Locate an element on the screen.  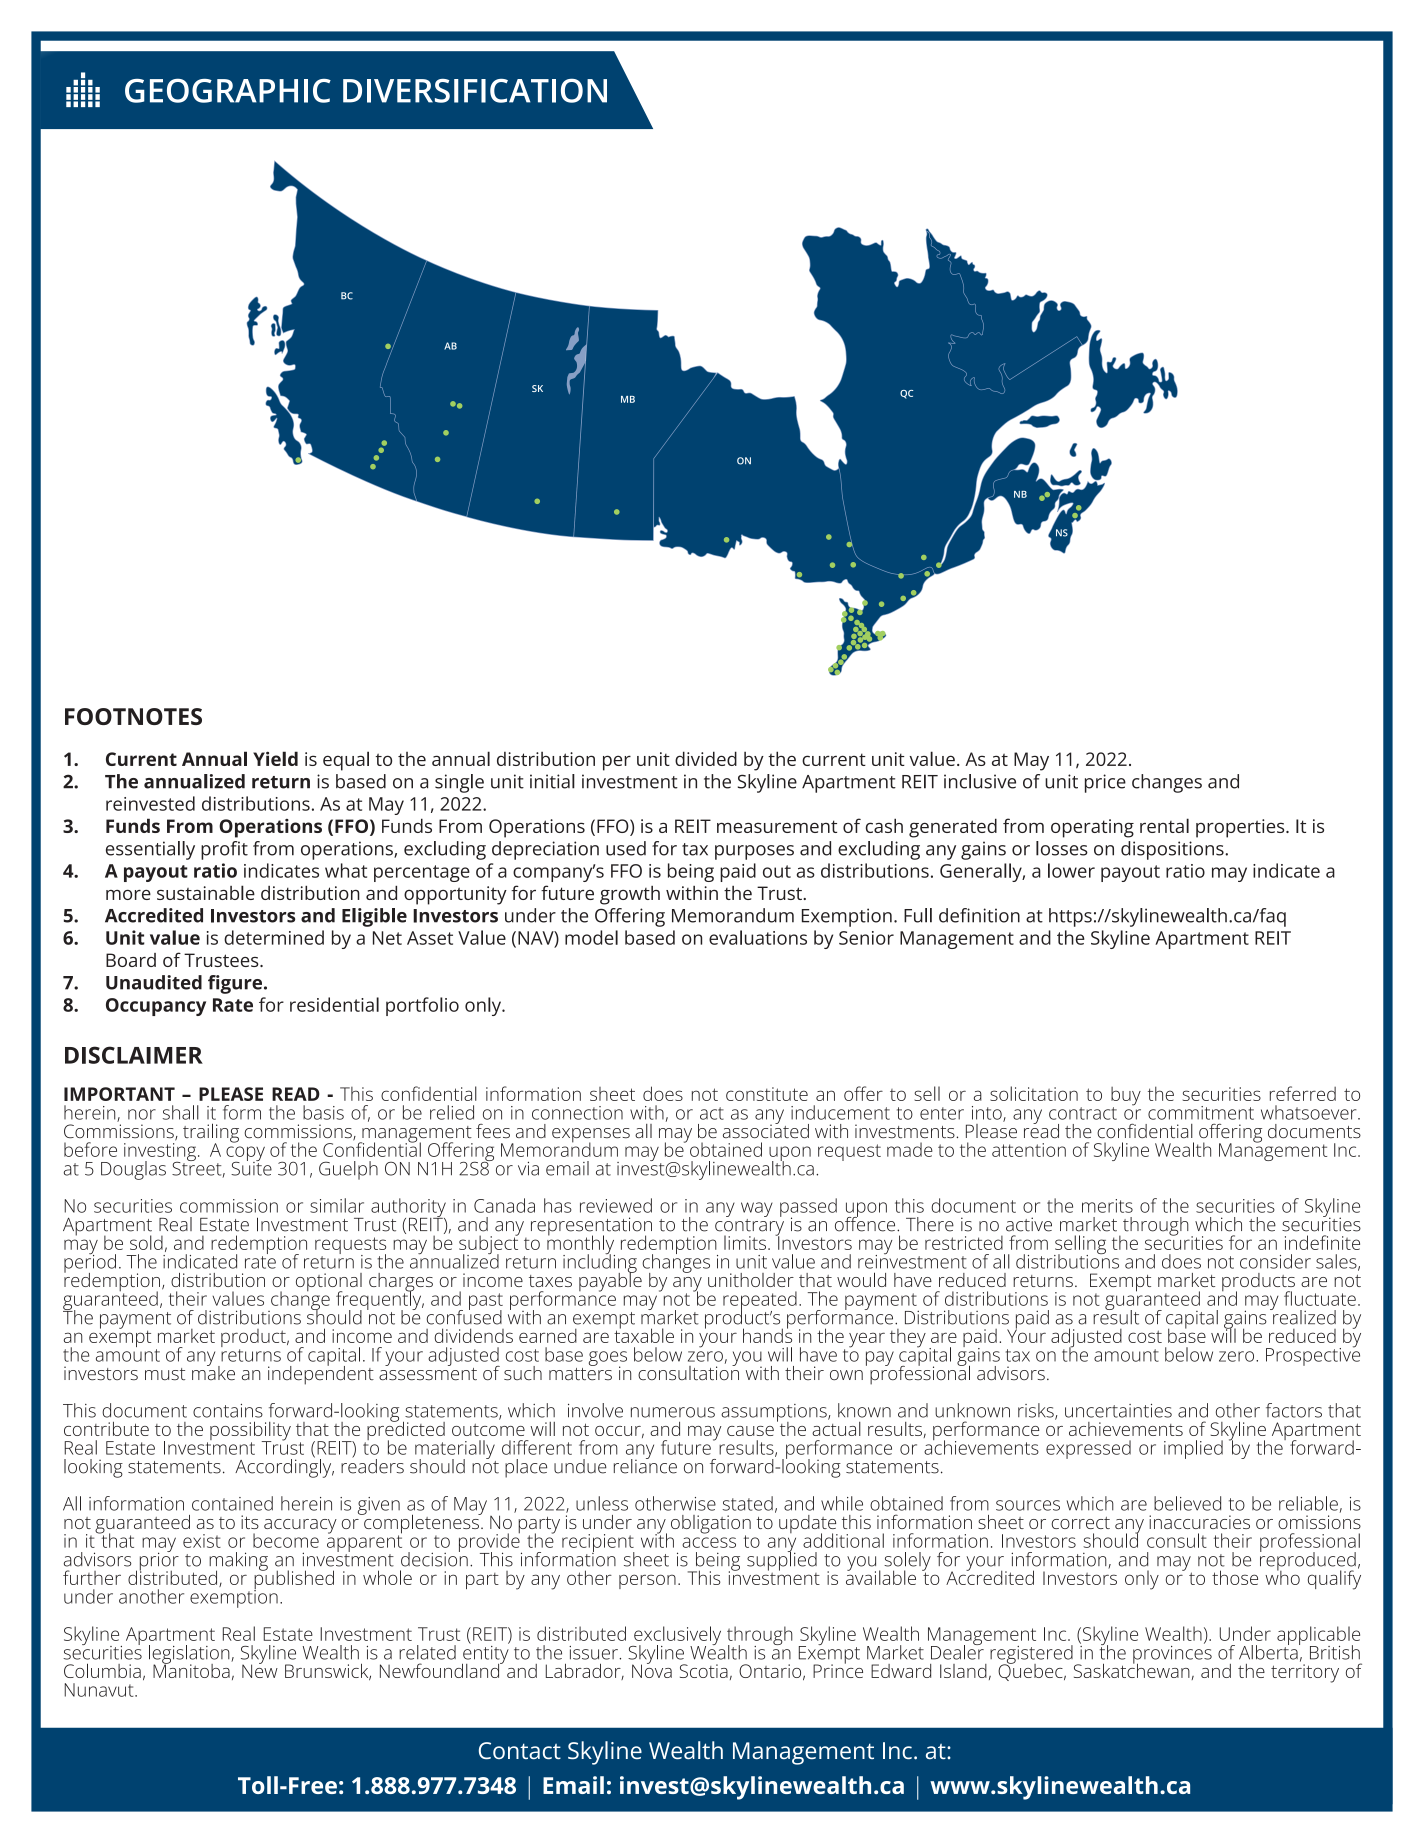
consider is located at coordinates (1275, 1261).
